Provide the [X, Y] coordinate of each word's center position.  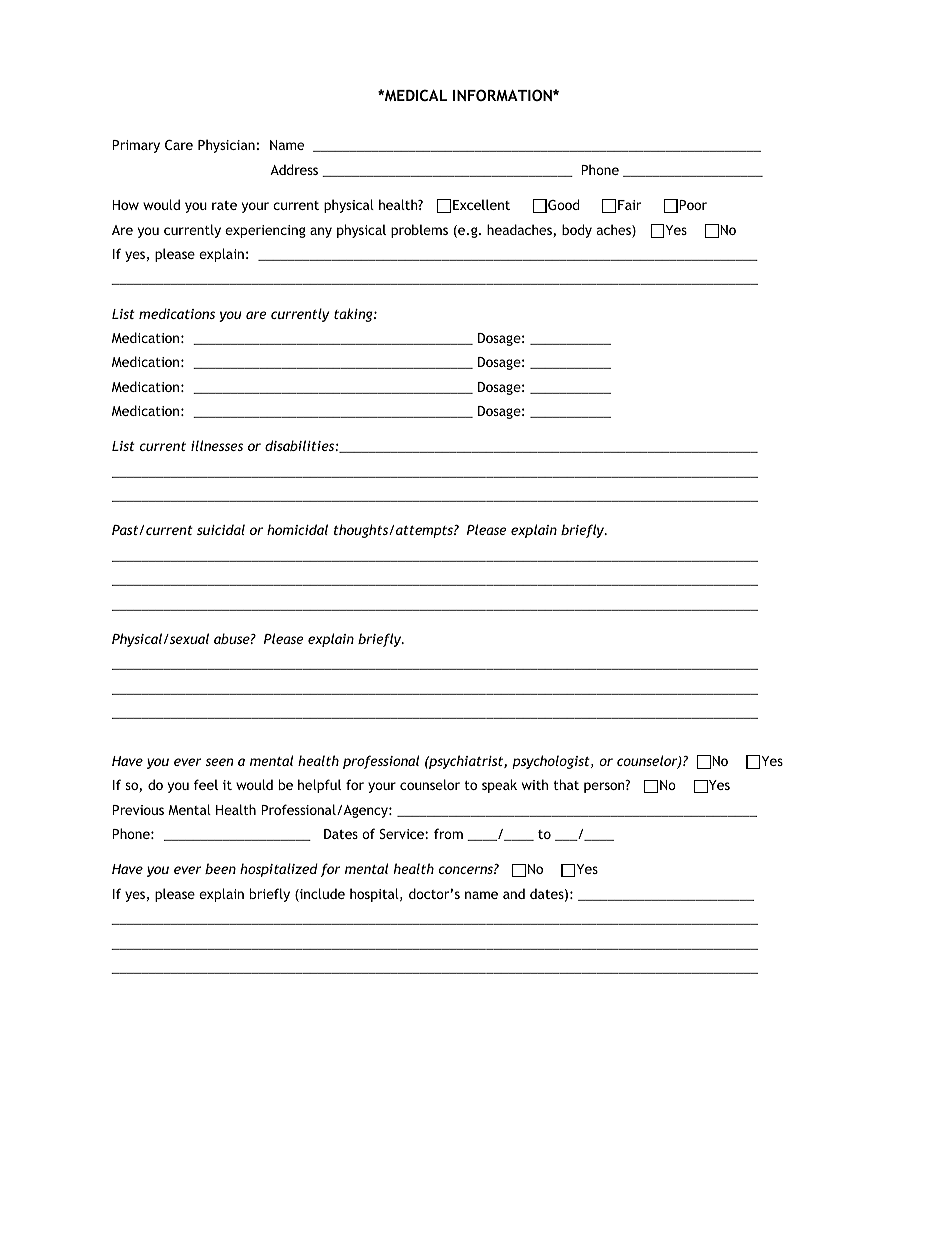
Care [179, 145]
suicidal [221, 529]
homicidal [297, 529]
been [220, 868]
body [577, 231]
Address [294, 169]
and [514, 893]
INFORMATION [503, 95]
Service [403, 834]
